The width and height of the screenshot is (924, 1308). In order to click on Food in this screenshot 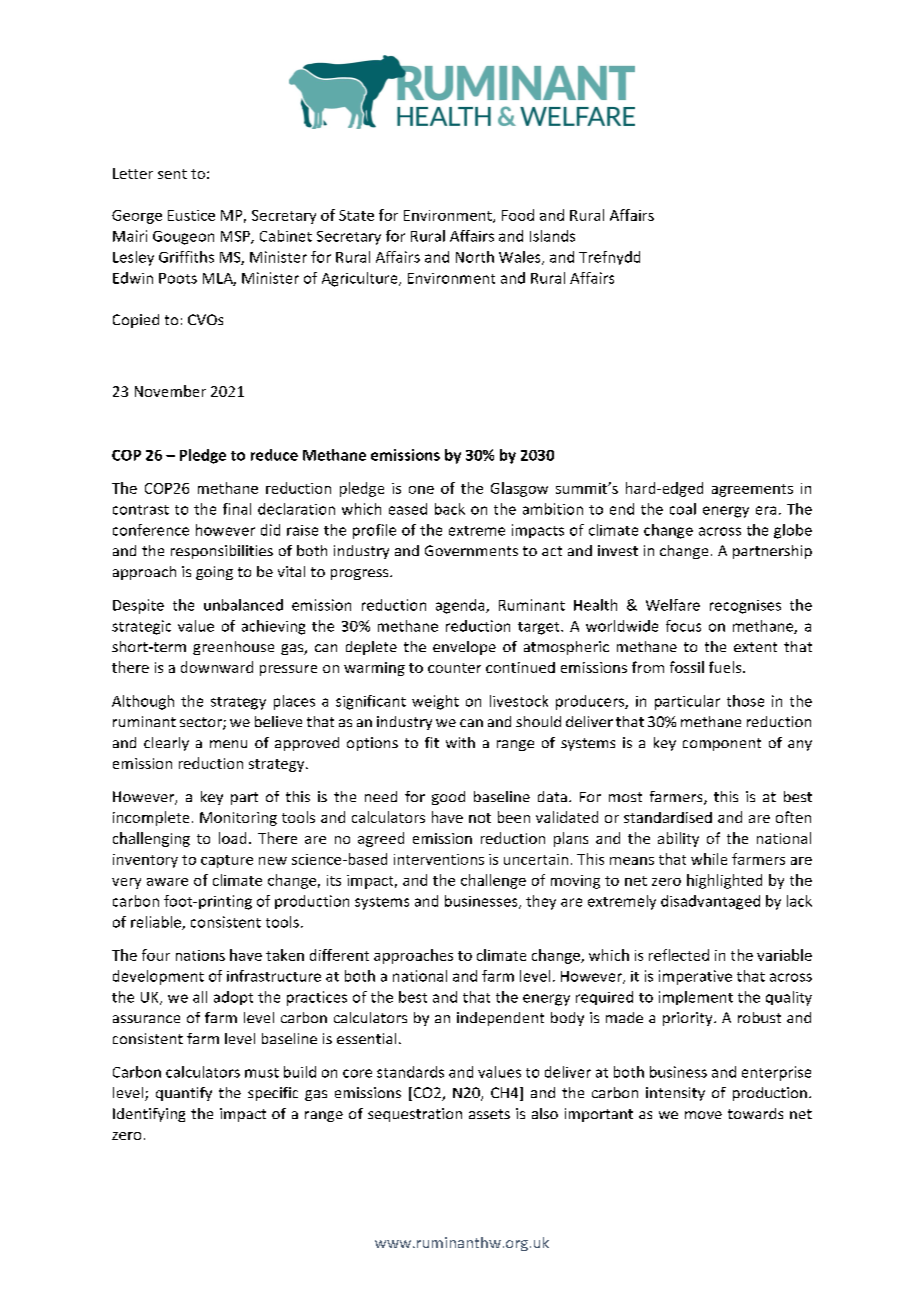, I will do `click(518, 215)`.
